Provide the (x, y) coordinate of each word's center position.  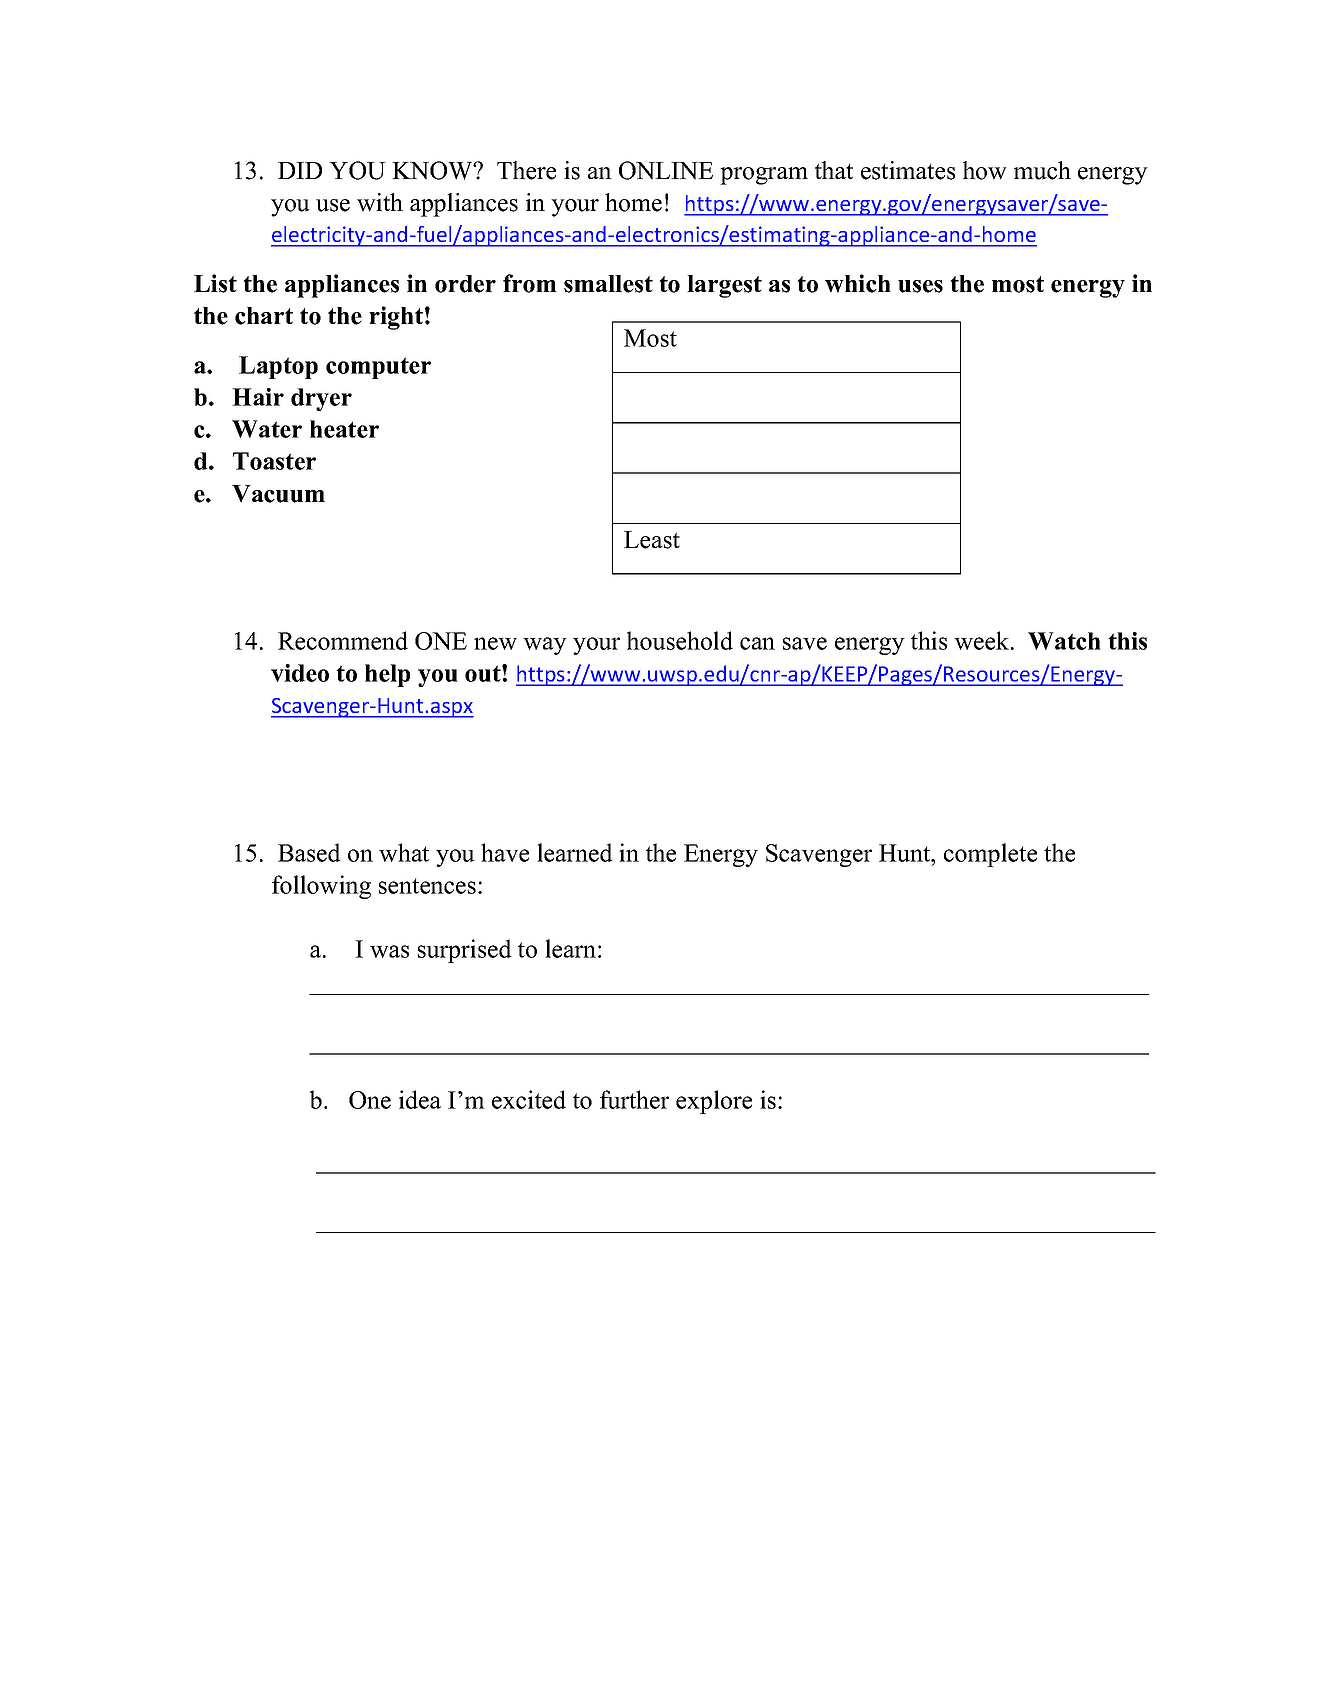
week (983, 640)
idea (420, 1099)
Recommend (343, 640)
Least (652, 540)
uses (920, 286)
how (985, 170)
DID (300, 170)
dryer (321, 399)
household (680, 640)
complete (990, 855)
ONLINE (666, 170)
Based (309, 852)
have (505, 852)
